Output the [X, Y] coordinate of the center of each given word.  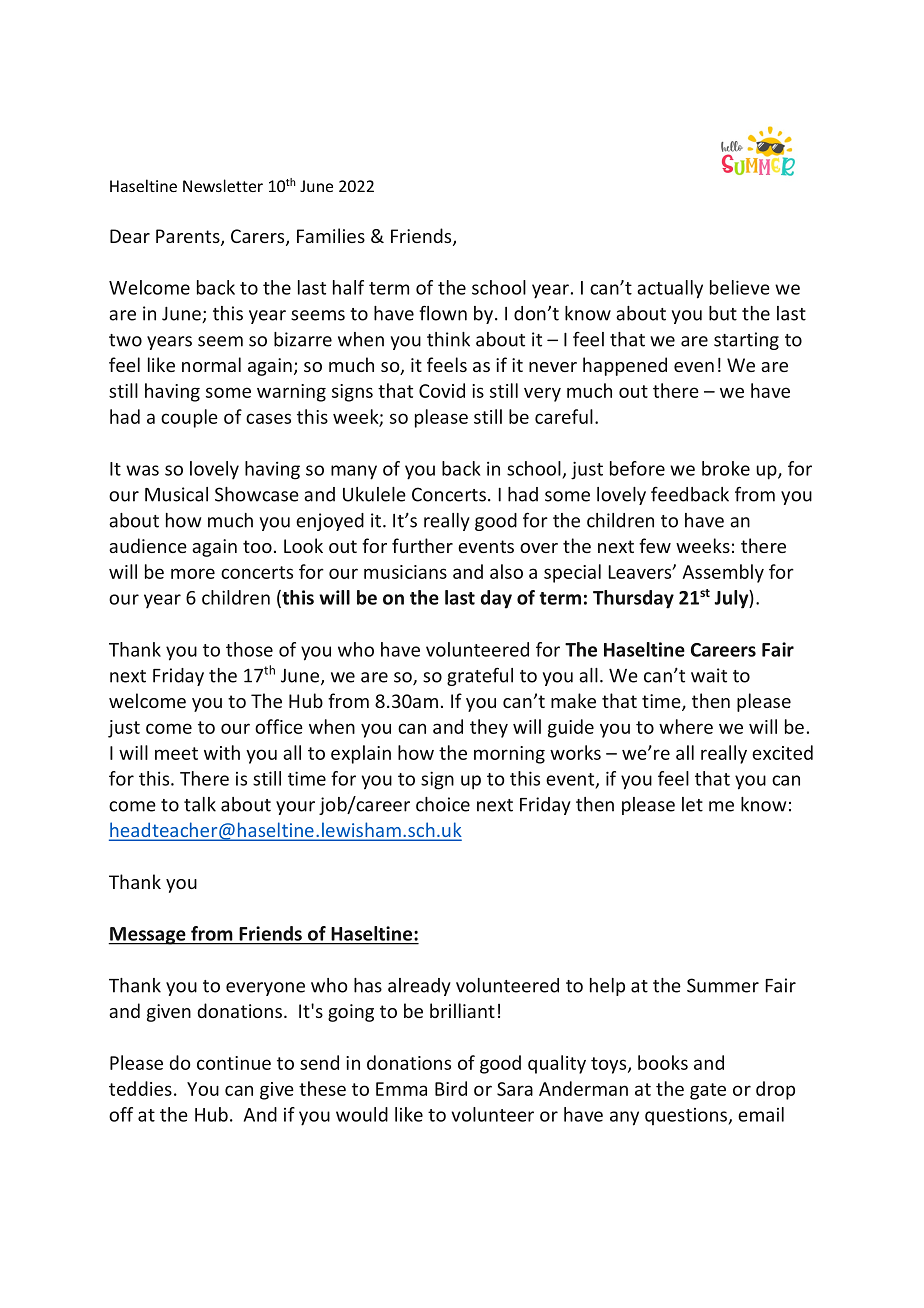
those [249, 649]
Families [331, 235]
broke [726, 468]
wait [709, 675]
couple [189, 418]
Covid [442, 390]
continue [234, 1063]
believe [740, 287]
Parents [189, 237]
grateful [480, 676]
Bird [451, 1088]
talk [200, 804]
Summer [723, 985]
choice [443, 804]
